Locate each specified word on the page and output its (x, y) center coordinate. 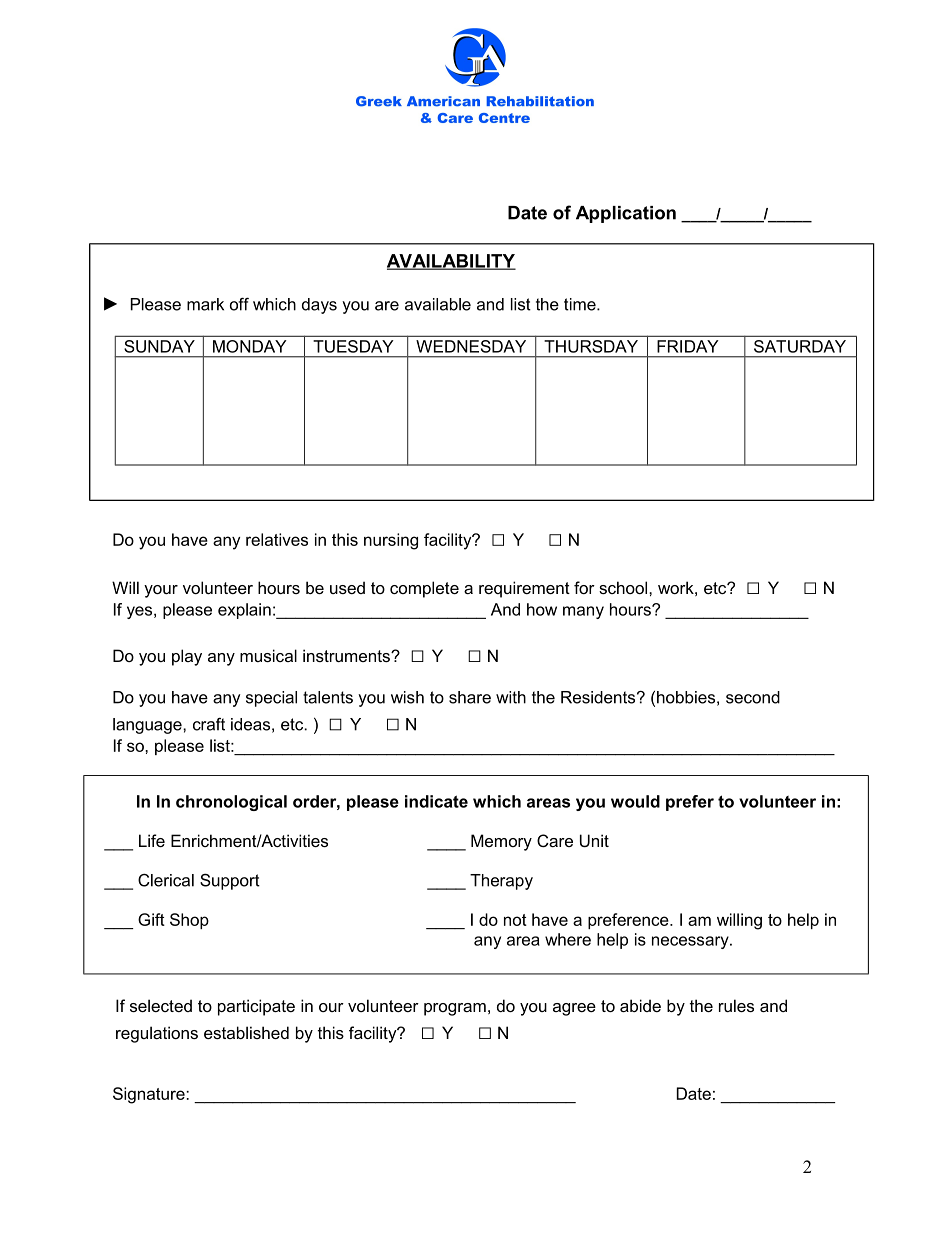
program (455, 1009)
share (470, 697)
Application (626, 214)
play (187, 657)
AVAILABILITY (451, 262)
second (753, 697)
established (246, 1032)
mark (205, 304)
